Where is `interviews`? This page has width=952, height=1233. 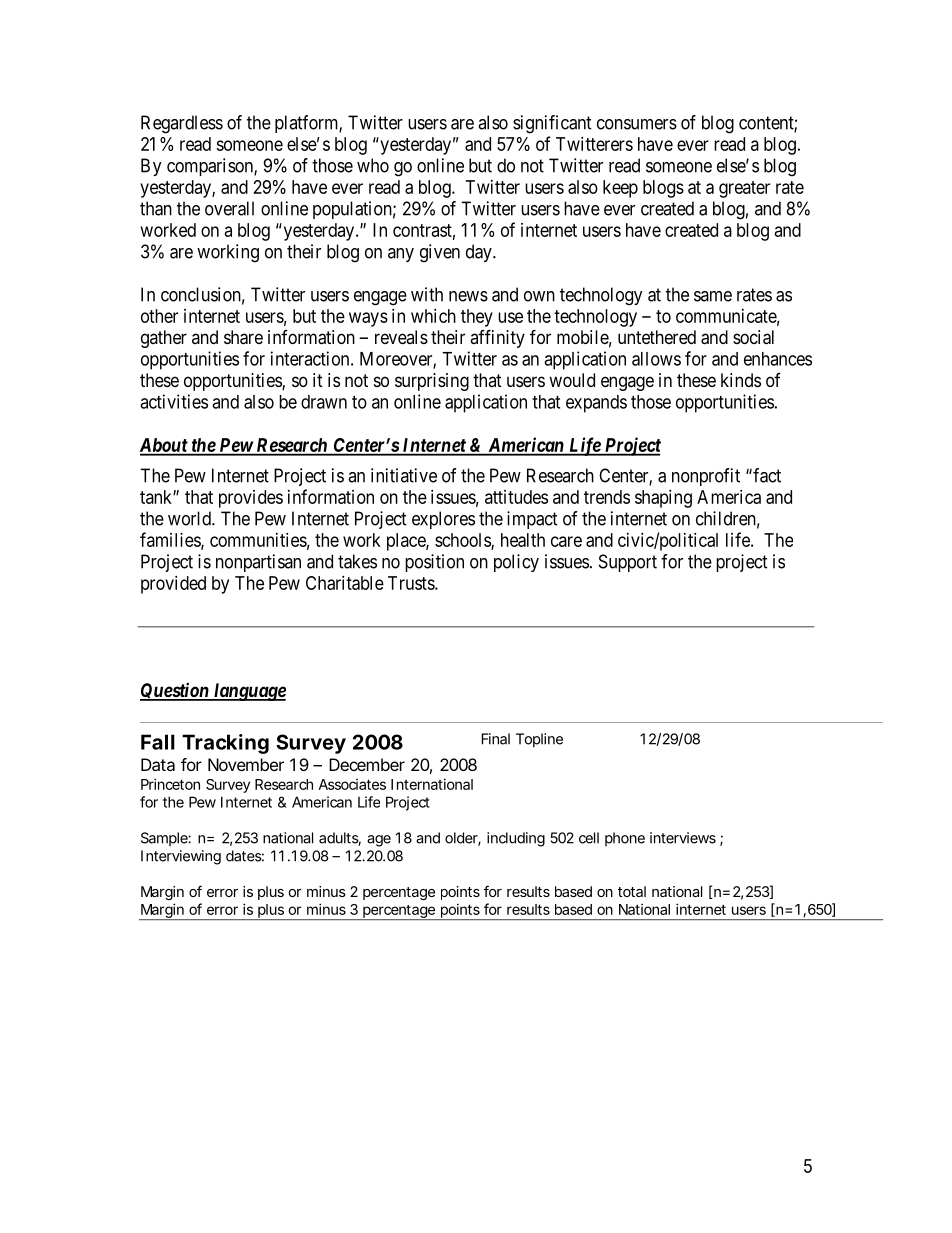
interviews is located at coordinates (683, 838).
